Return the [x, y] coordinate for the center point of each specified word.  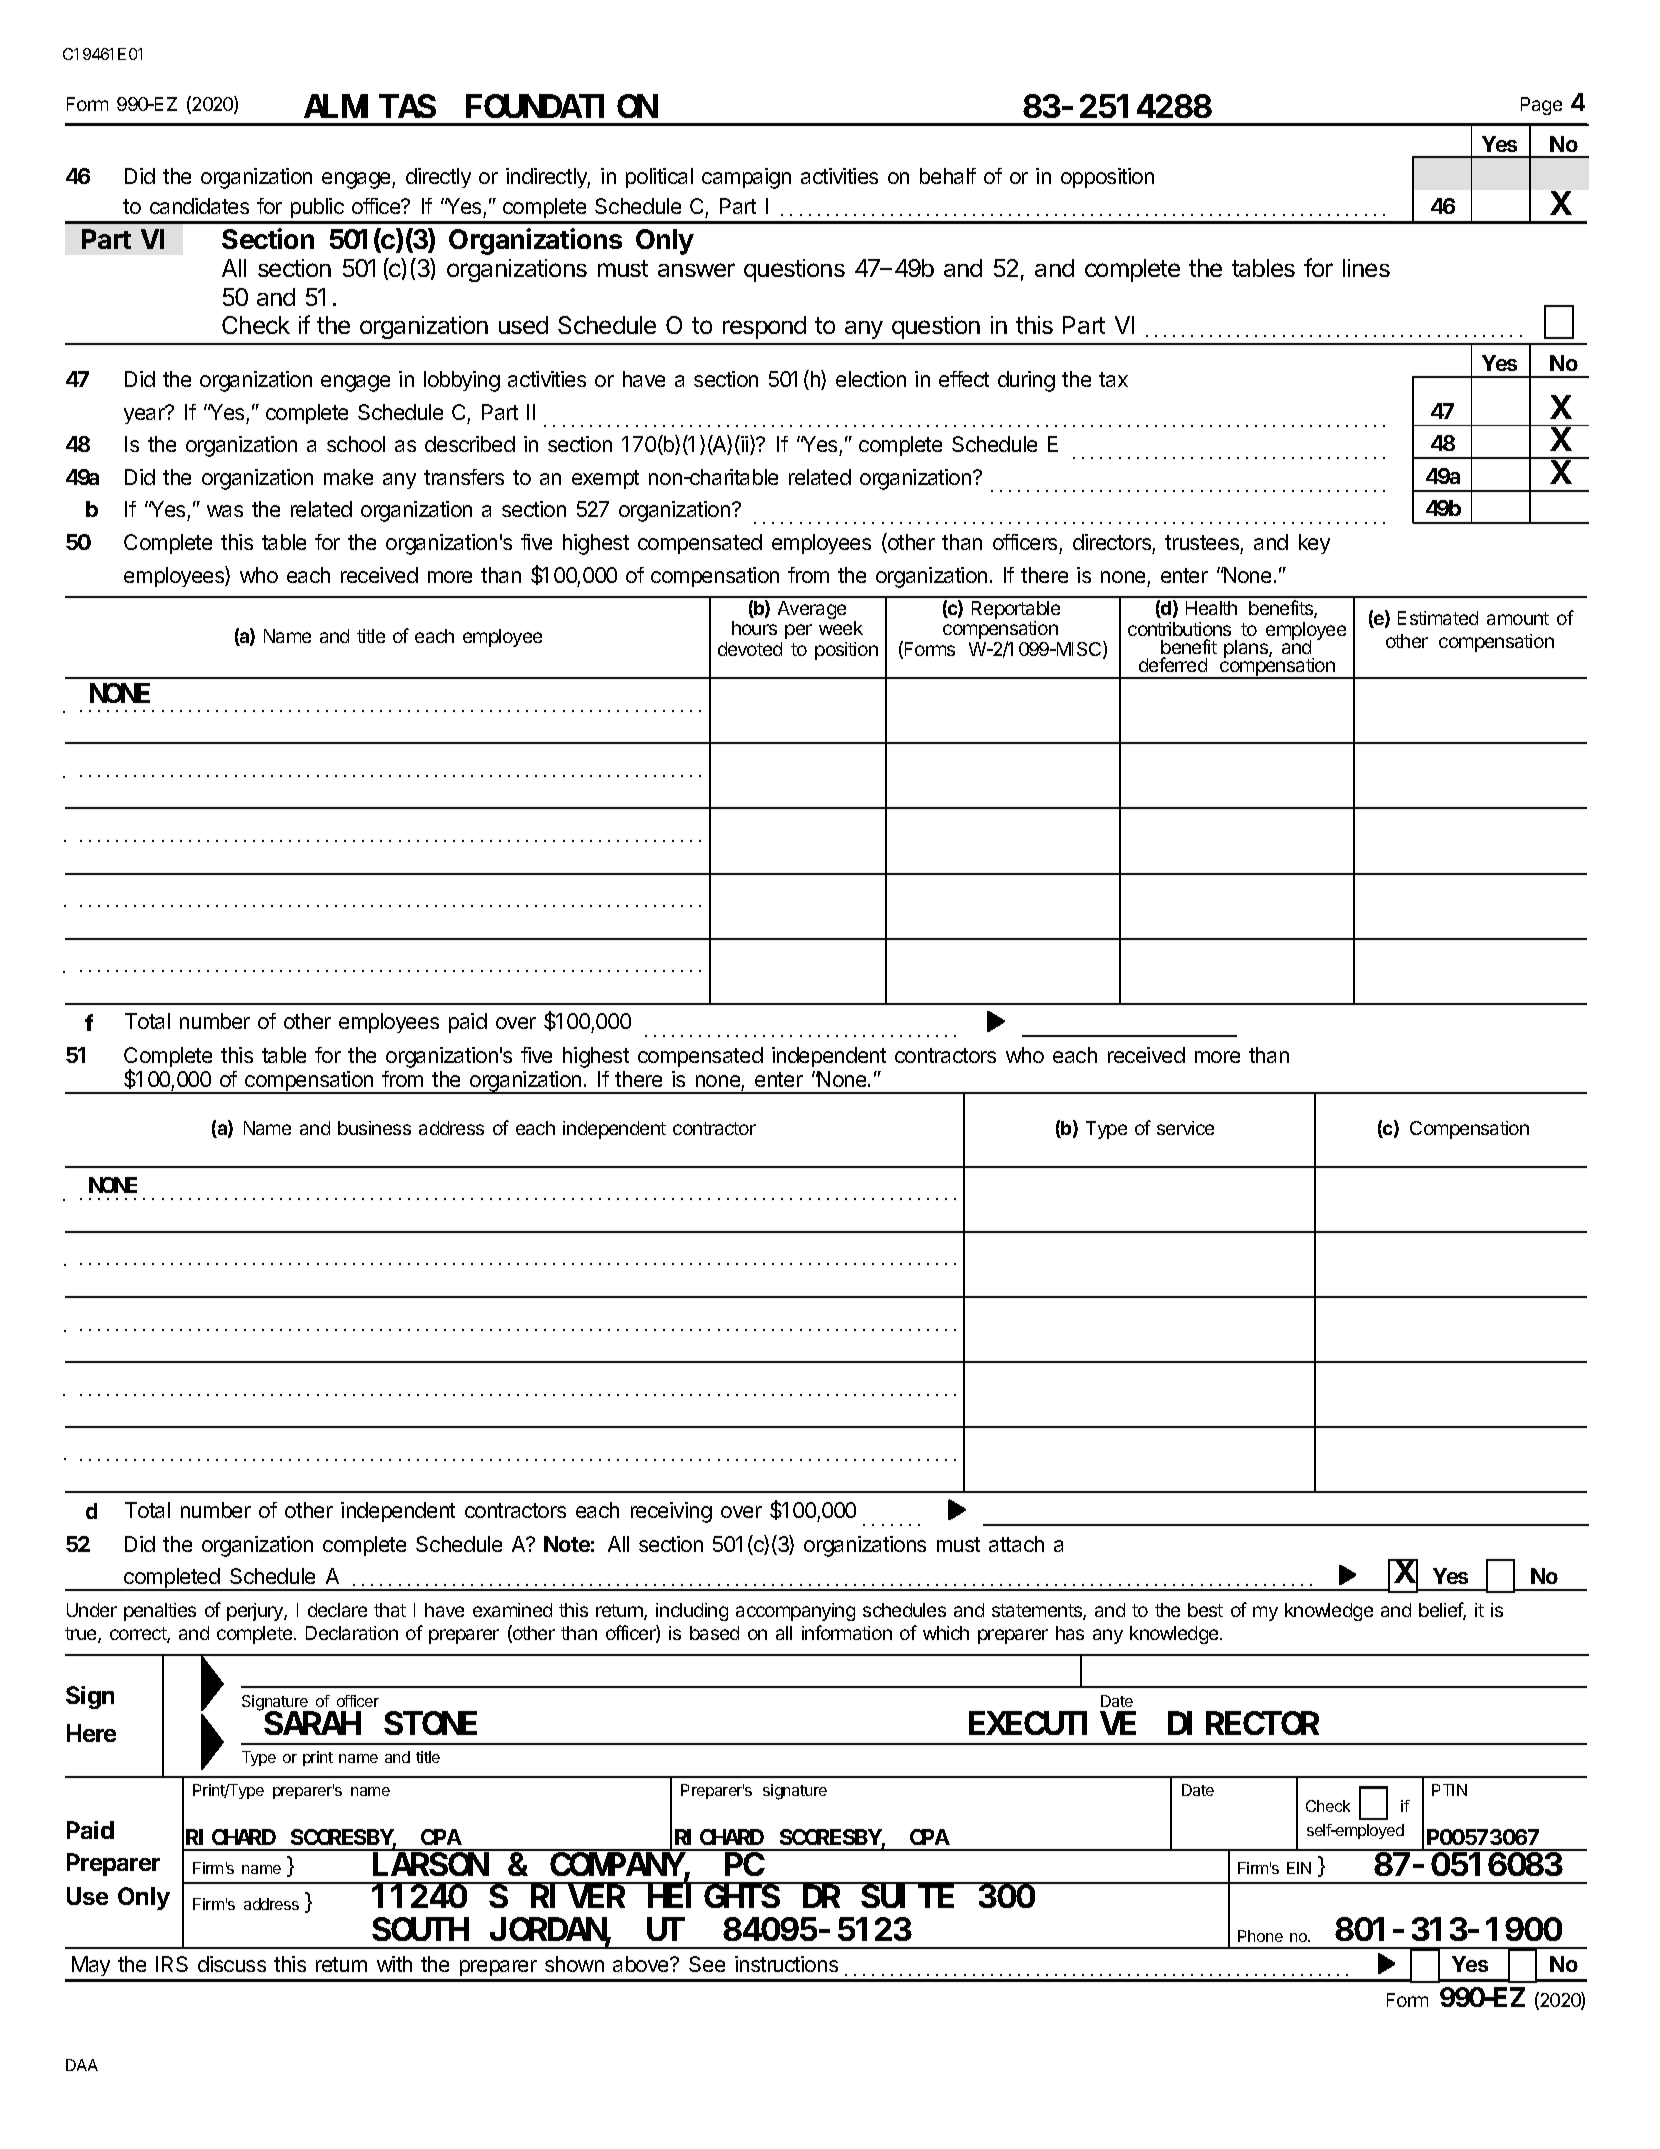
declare [337, 1610]
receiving [671, 1512]
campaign [746, 178]
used [523, 325]
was [225, 511]
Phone [1260, 1936]
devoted [750, 649]
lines [1366, 268]
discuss [232, 1964]
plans [1247, 649]
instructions [786, 1964]
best [1205, 1610]
